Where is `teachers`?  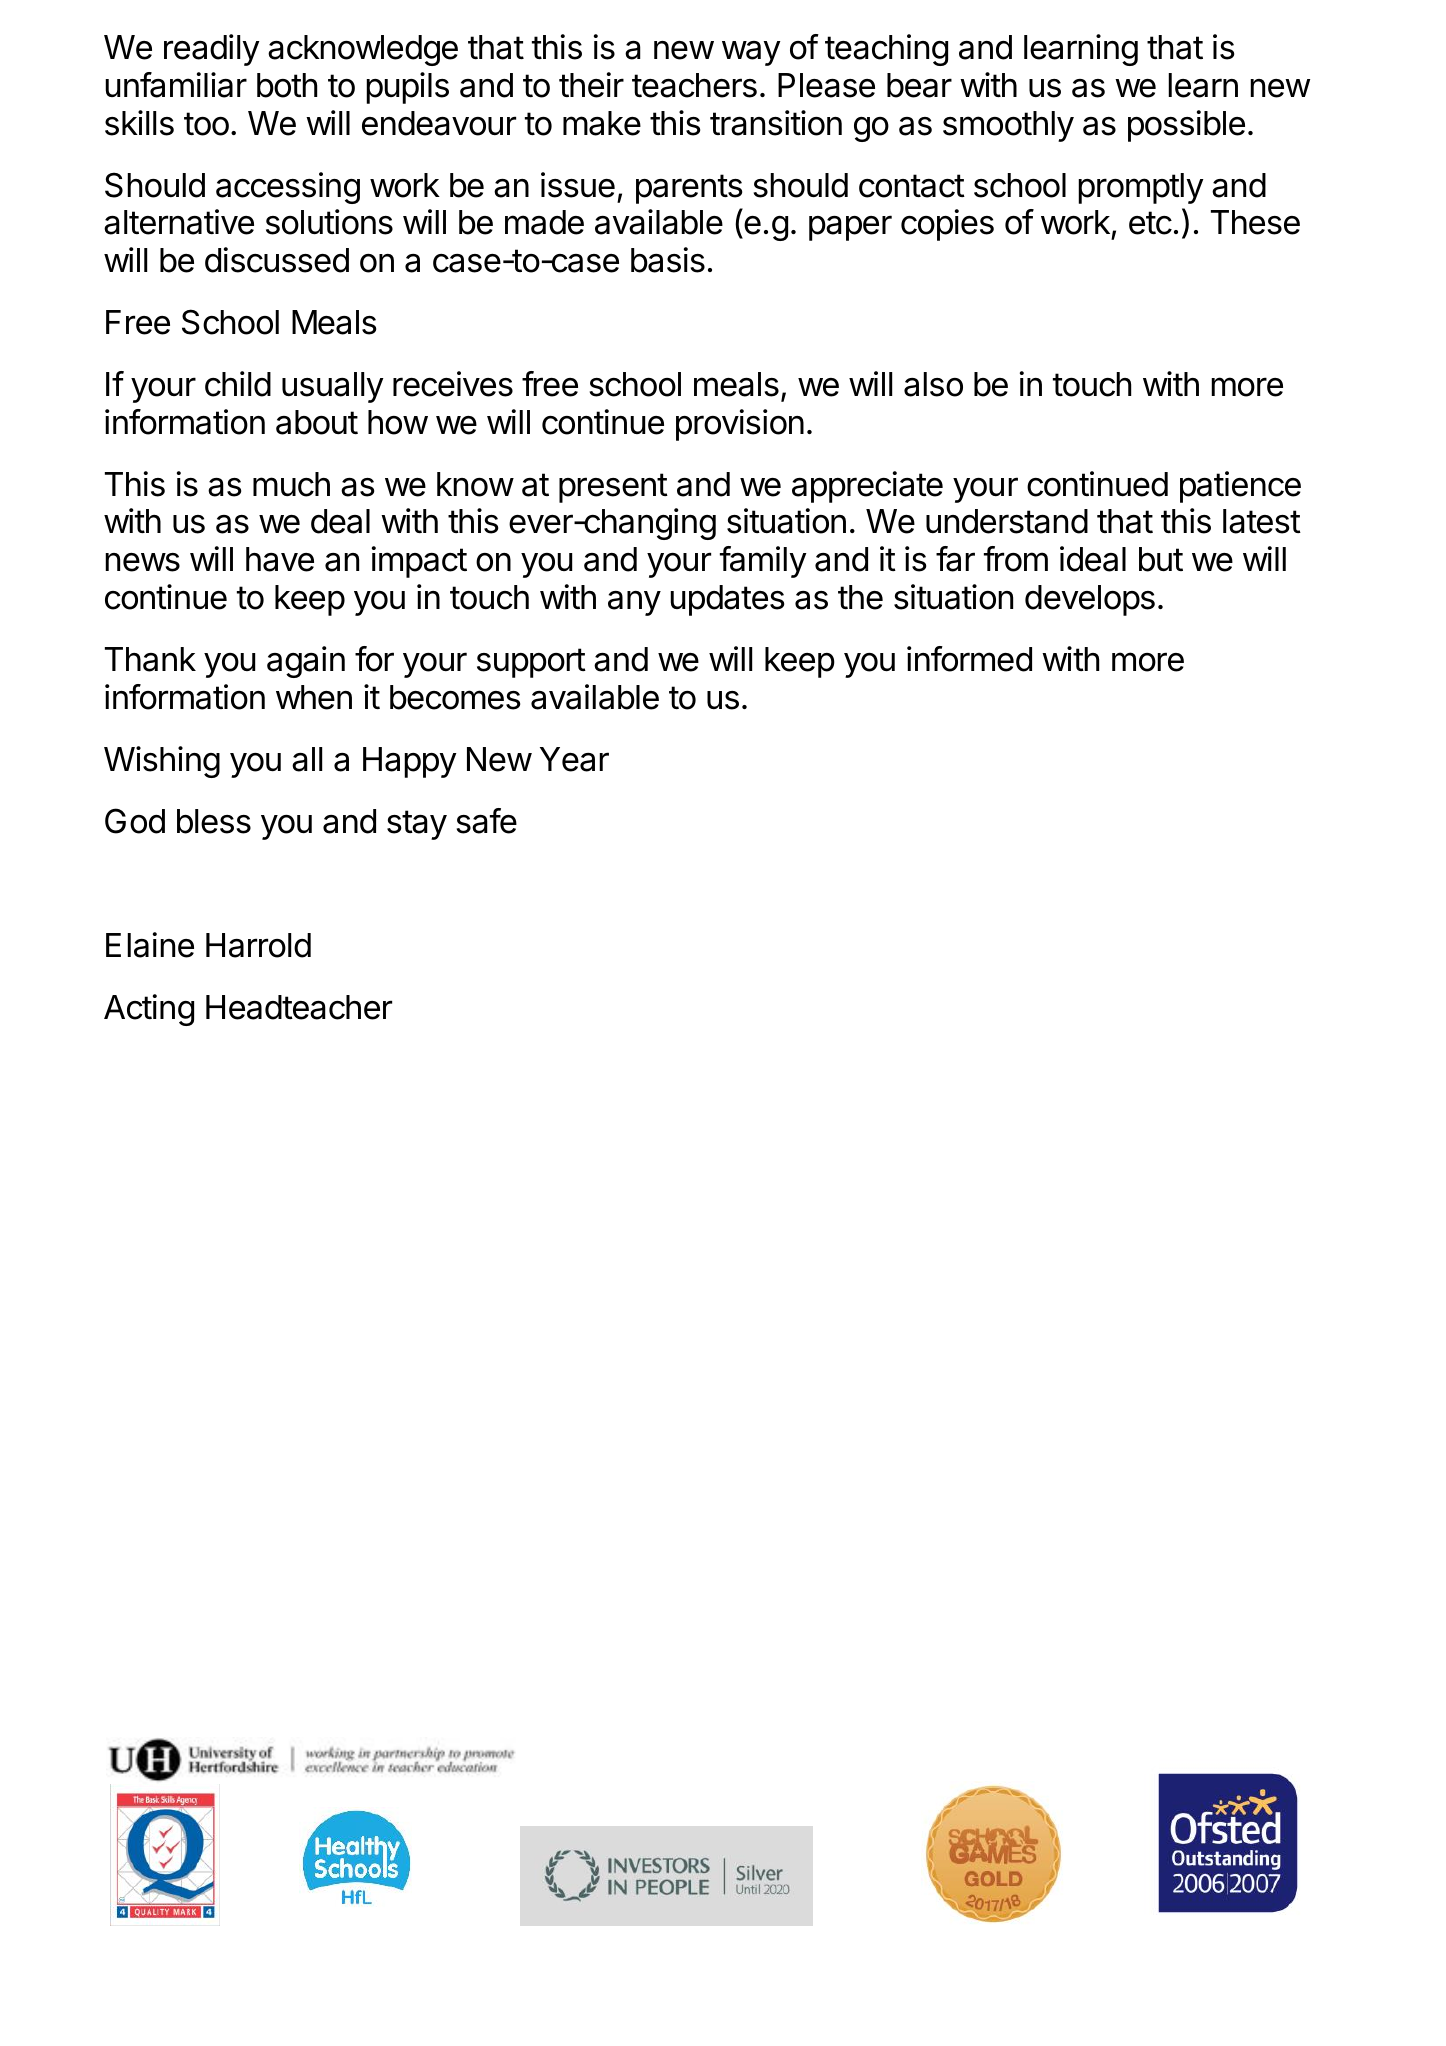 teachers is located at coordinates (694, 85).
